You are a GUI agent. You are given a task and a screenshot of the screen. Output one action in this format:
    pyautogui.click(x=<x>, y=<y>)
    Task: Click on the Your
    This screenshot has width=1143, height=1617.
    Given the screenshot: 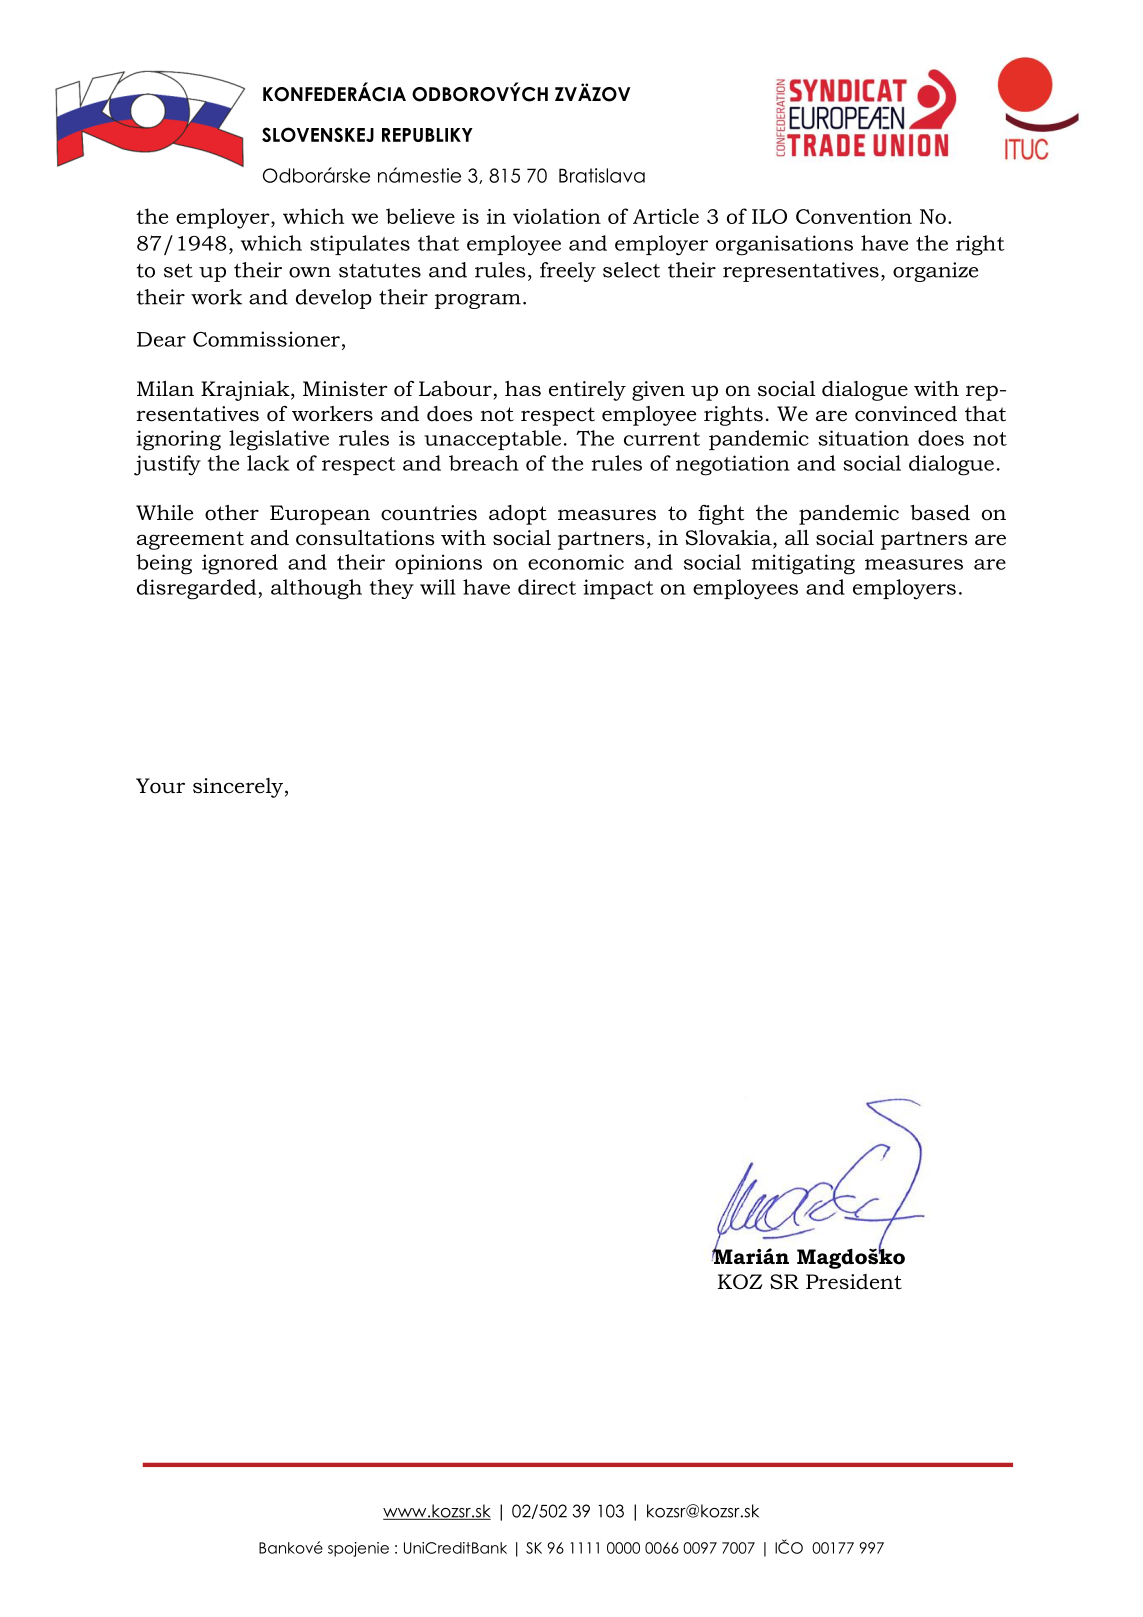 What is the action you would take?
    pyautogui.click(x=160, y=786)
